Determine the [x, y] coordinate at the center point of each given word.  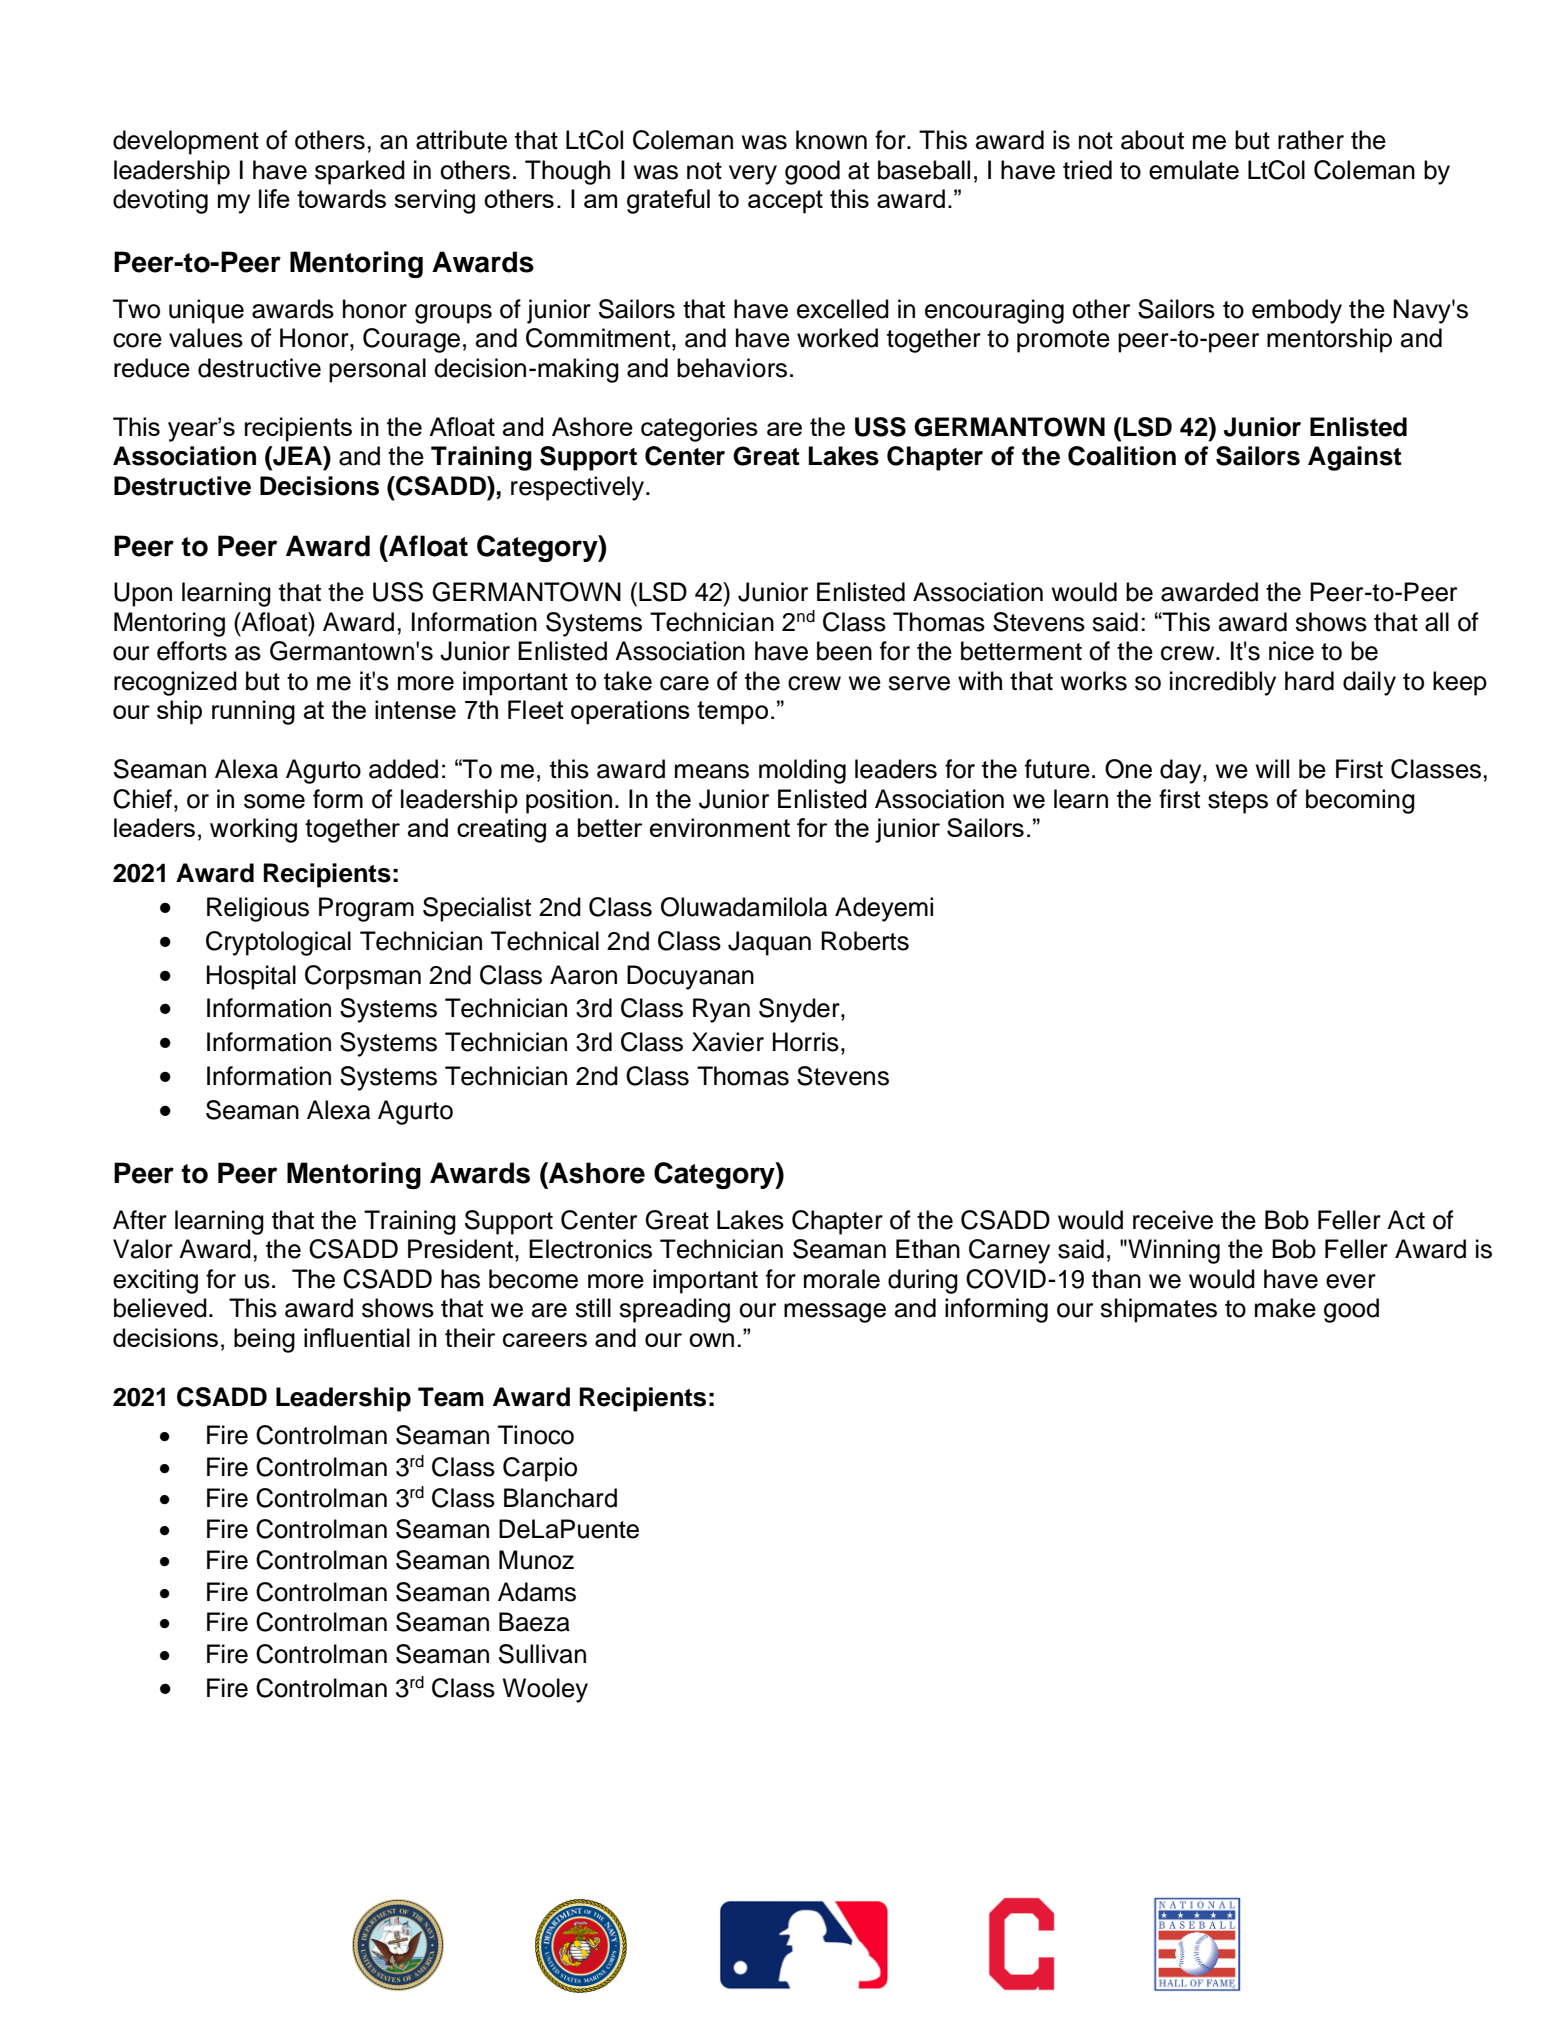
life [274, 198]
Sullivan [542, 1654]
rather [1311, 140]
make [1285, 1308]
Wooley [545, 1690]
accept [785, 202]
